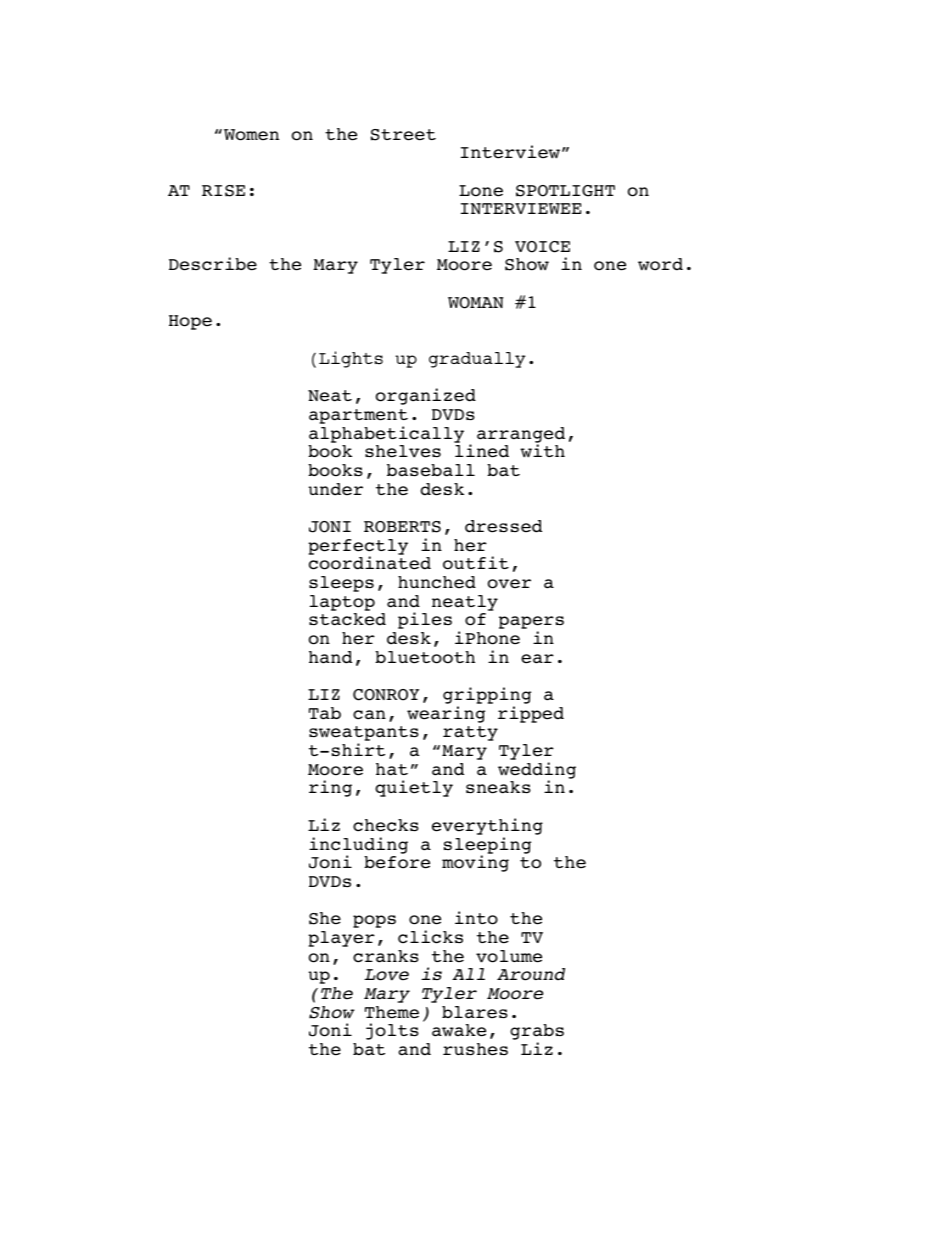 The height and width of the image is (1233, 952). Describe the element at coordinates (223, 191) in the image. I see `RISE` at that location.
